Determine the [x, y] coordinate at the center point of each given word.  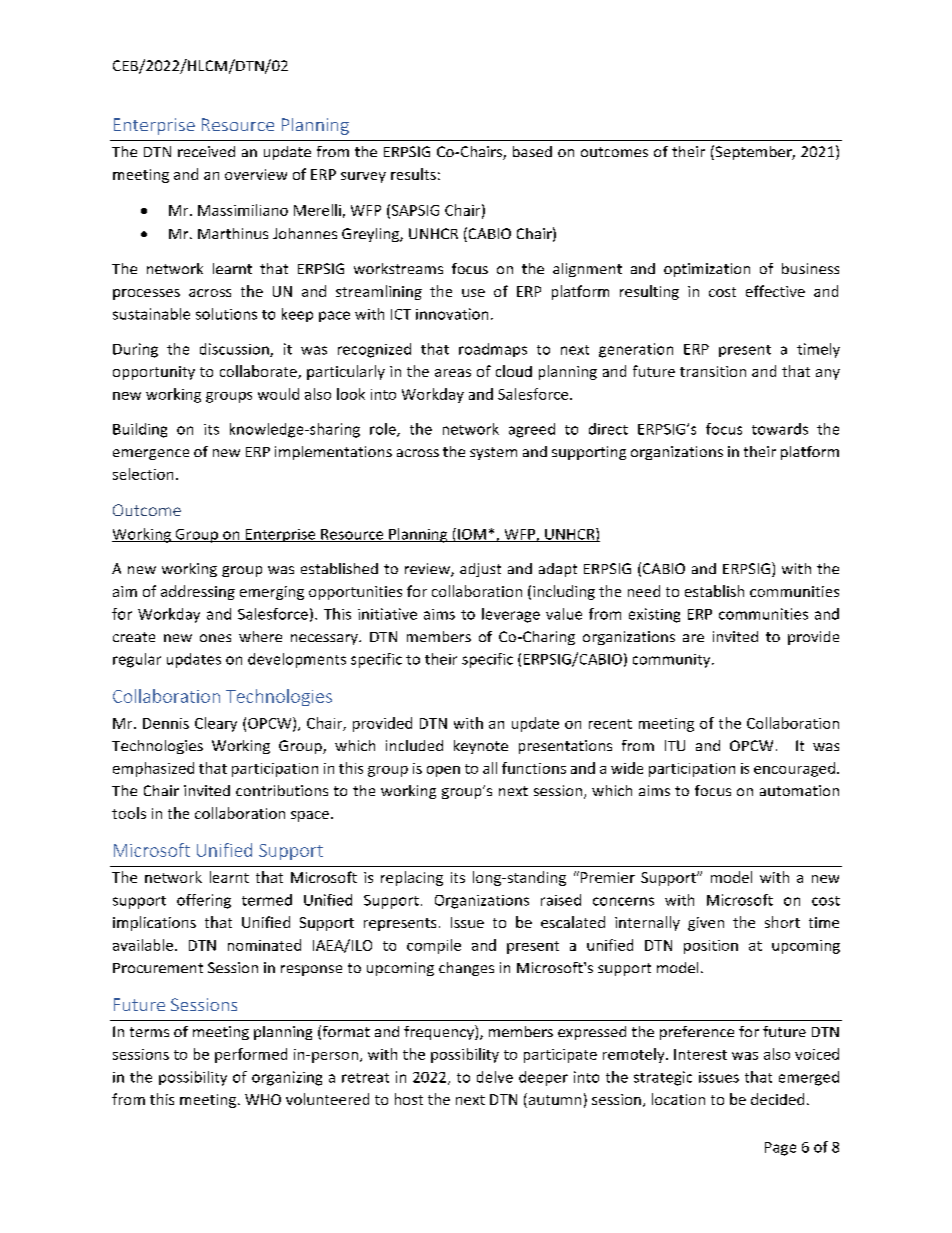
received [206, 151]
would [278, 394]
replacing [412, 878]
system [493, 453]
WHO [263, 1099]
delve [495, 1077]
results [413, 174]
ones [215, 638]
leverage [511, 615]
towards [780, 429]
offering [204, 901]
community [673, 661]
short [782, 922]
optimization [707, 270]
